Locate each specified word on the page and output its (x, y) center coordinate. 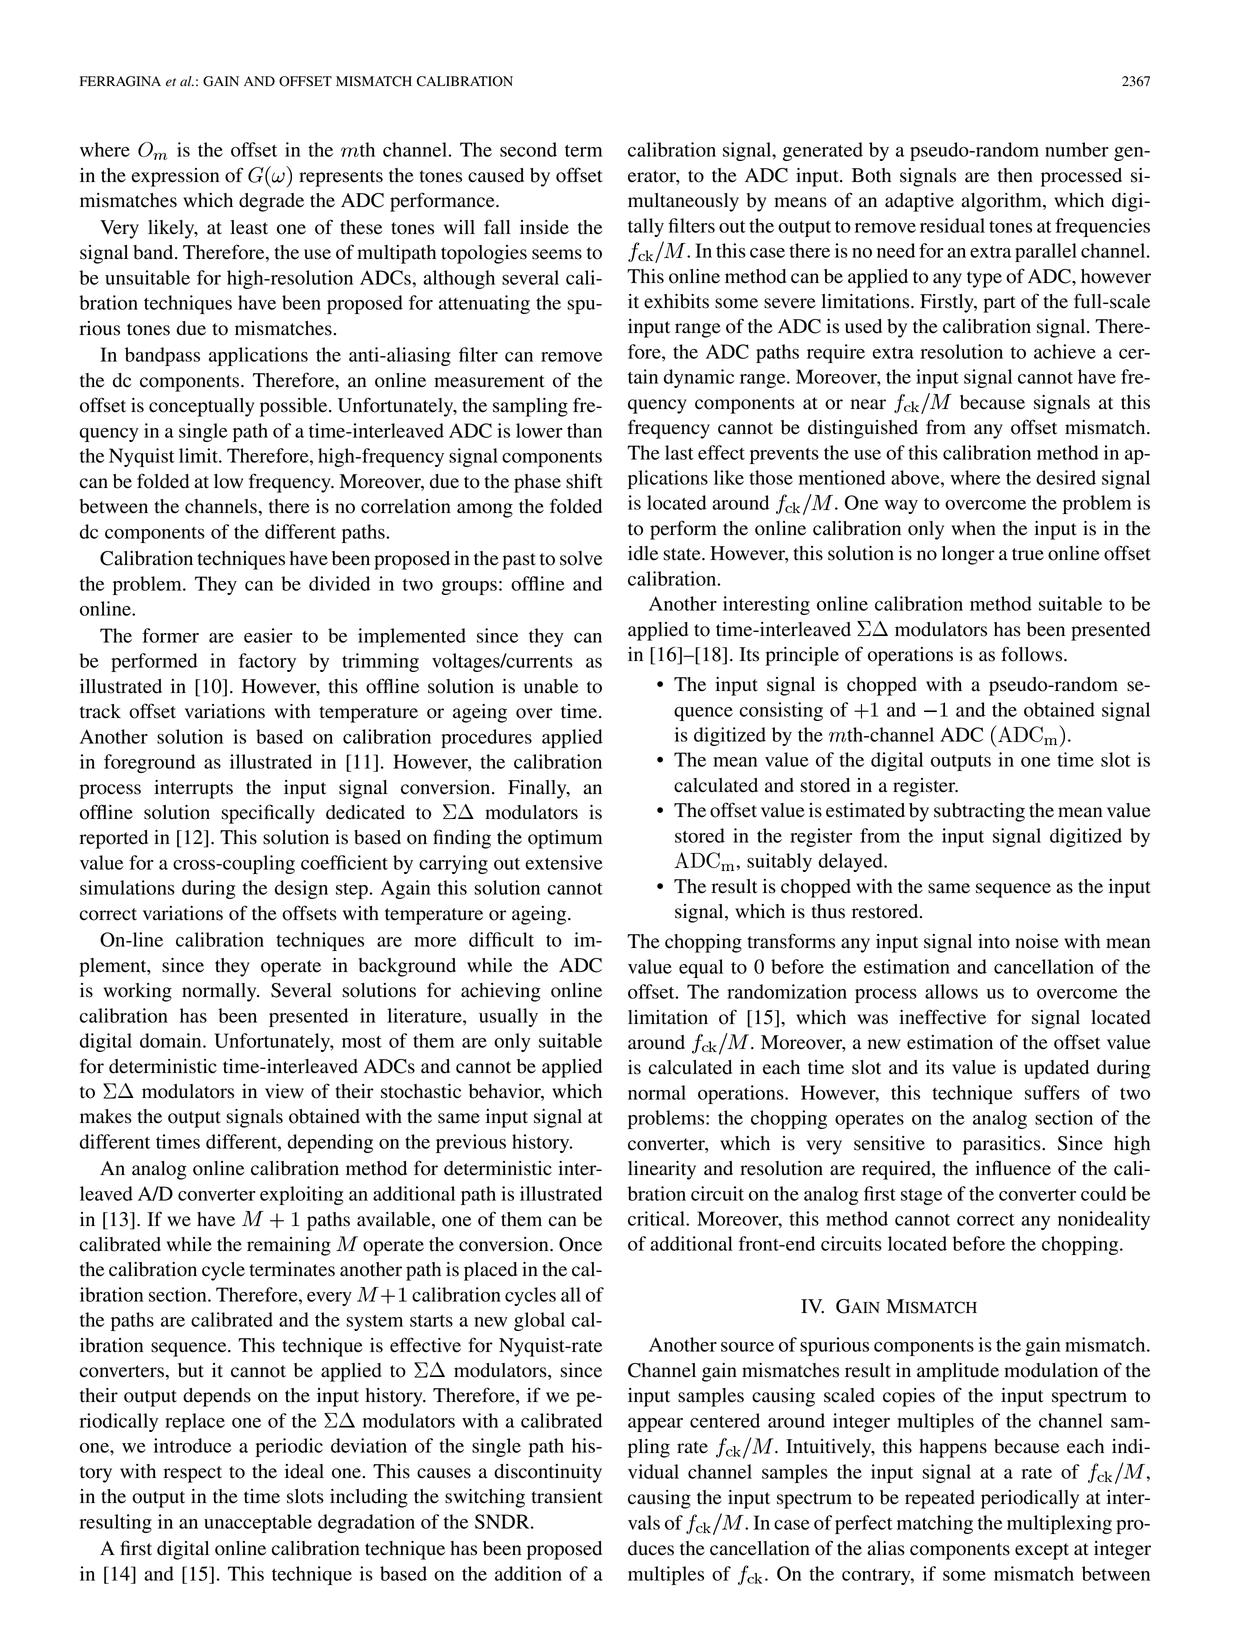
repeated (940, 1499)
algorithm (1002, 202)
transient (567, 1496)
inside (544, 227)
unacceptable (258, 1523)
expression (175, 177)
